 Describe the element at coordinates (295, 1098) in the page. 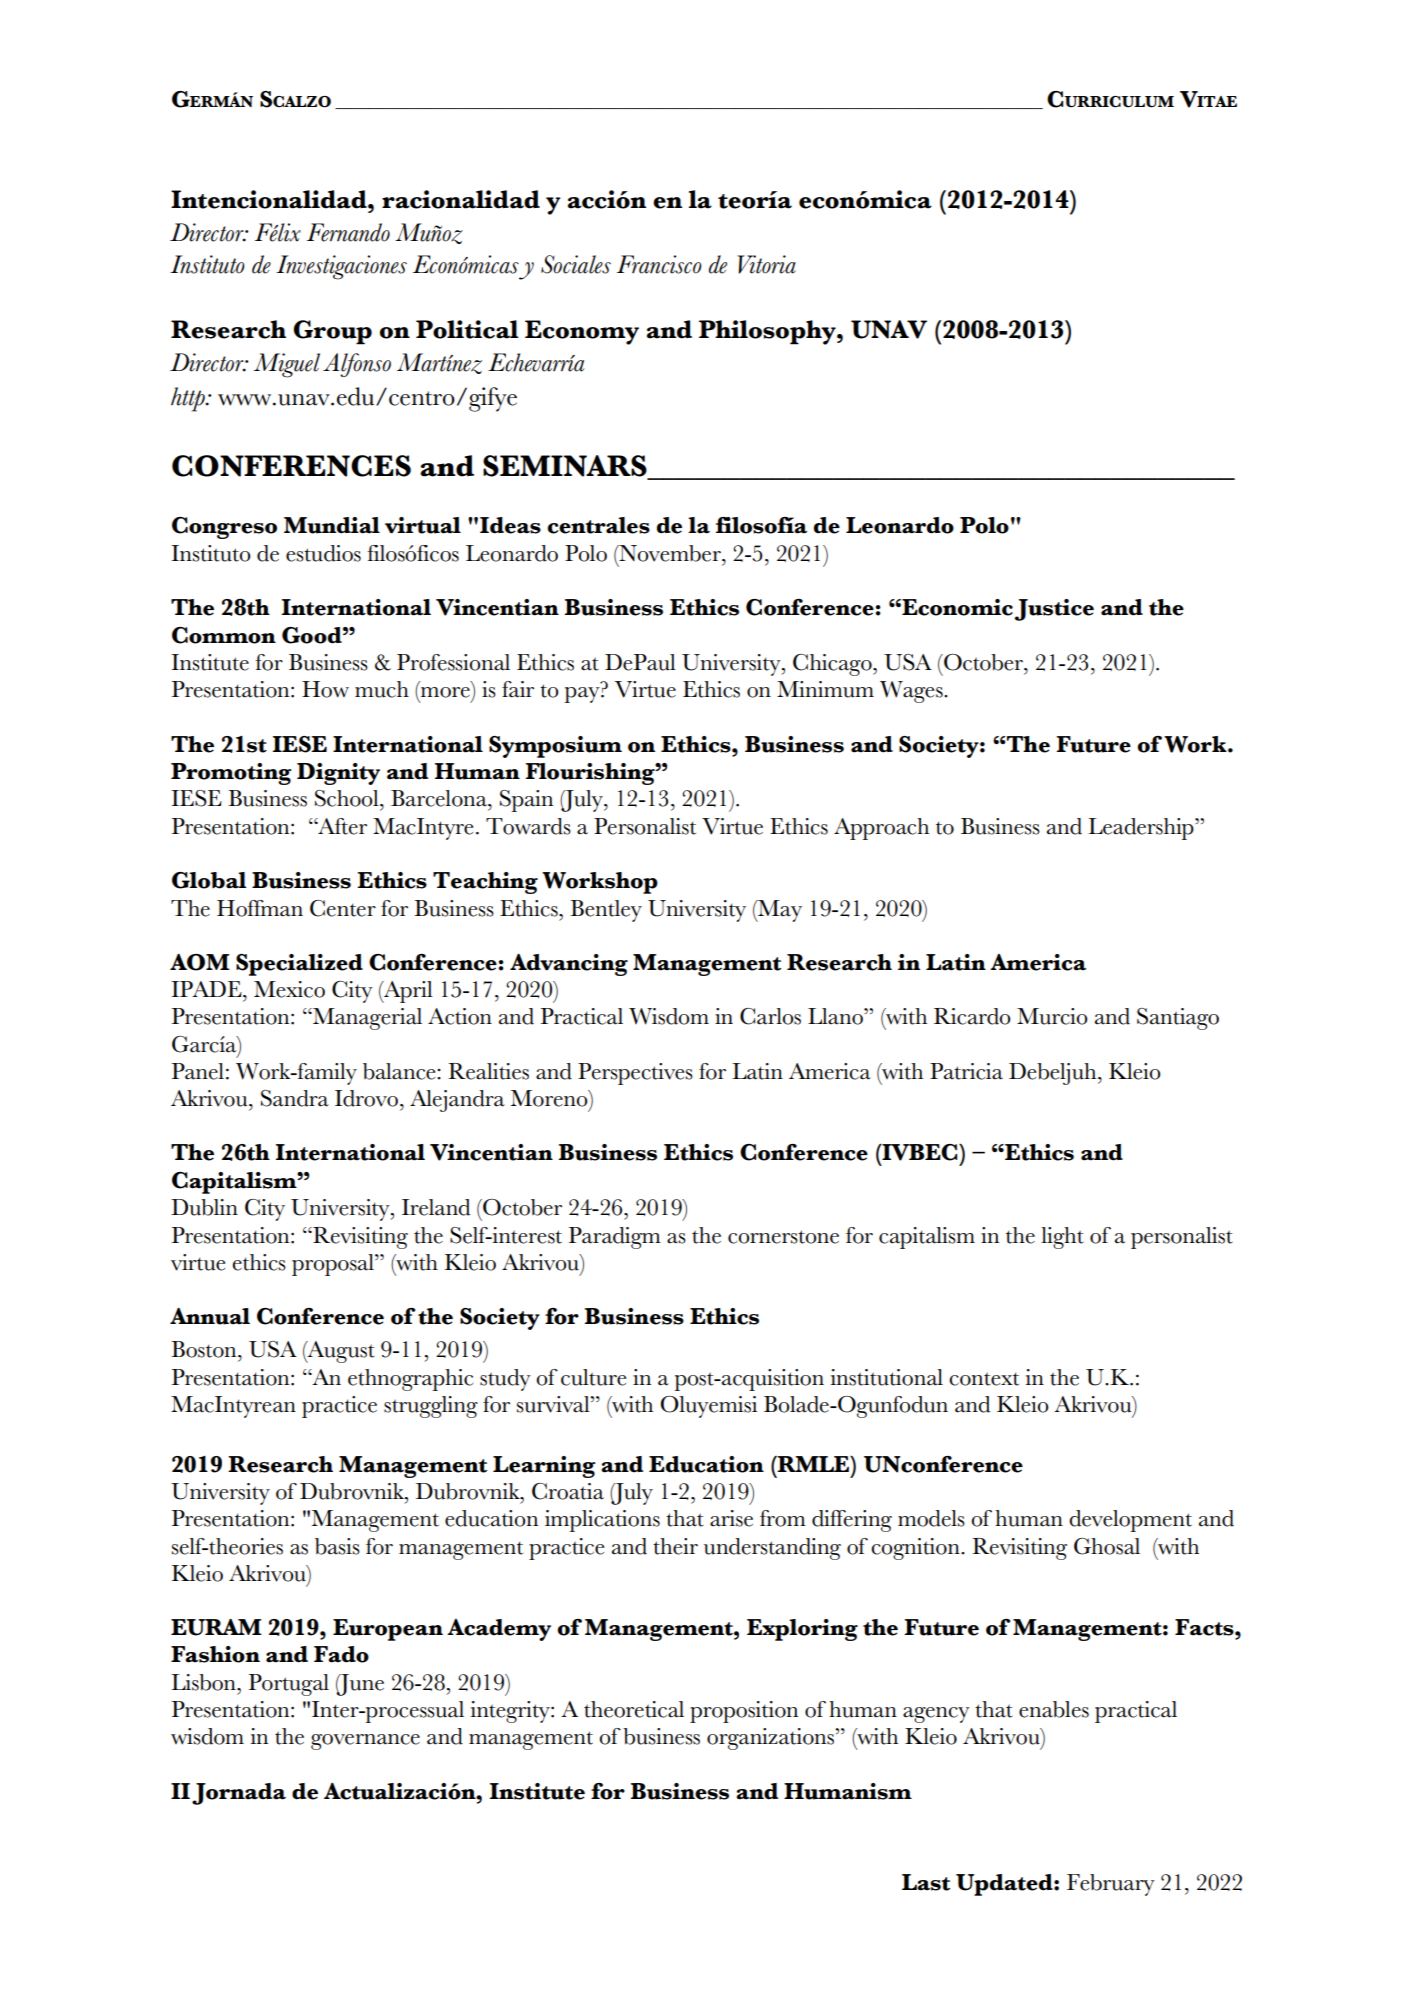

I see `Sandra` at that location.
